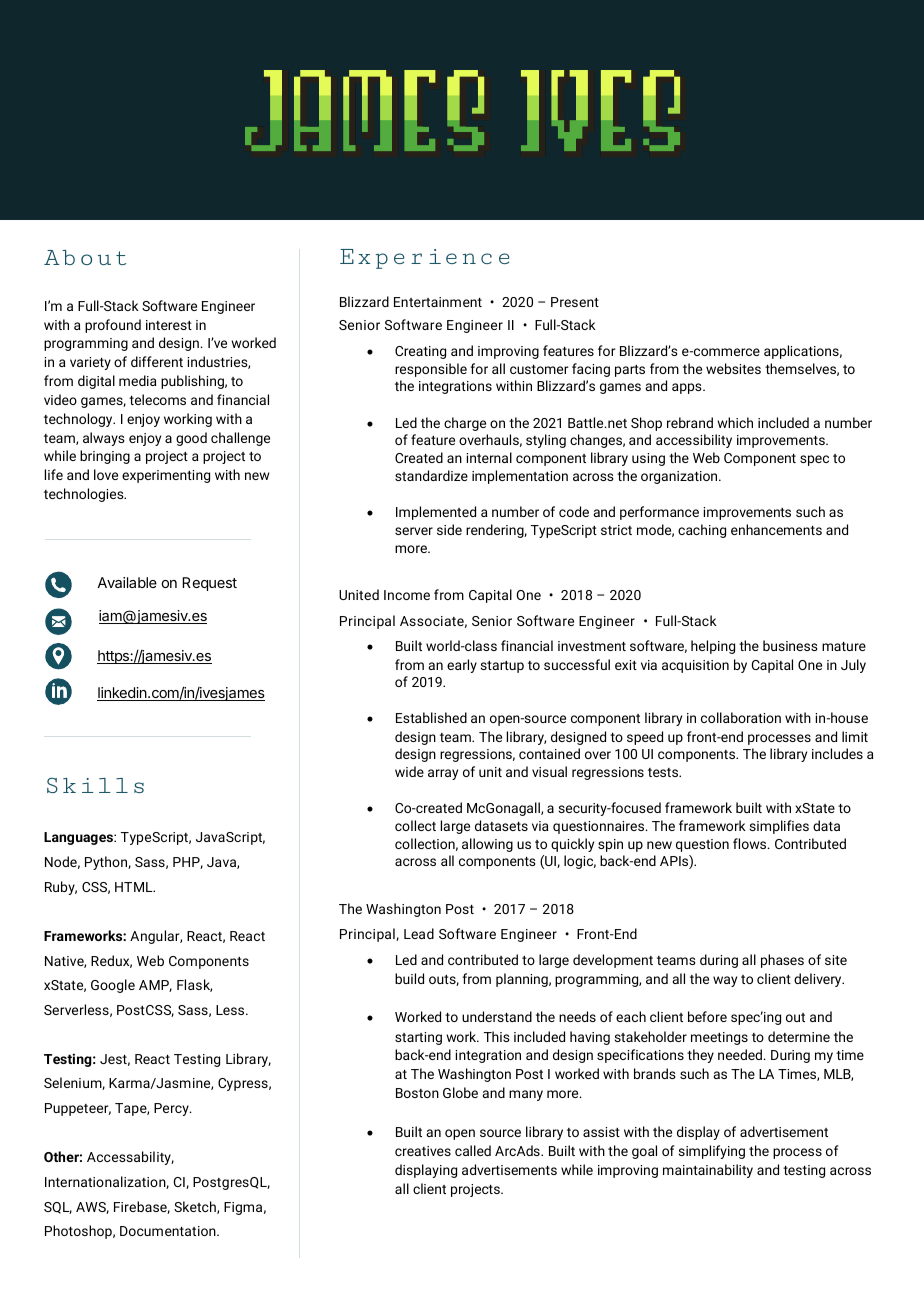  I want to click on interest, so click(169, 325).
